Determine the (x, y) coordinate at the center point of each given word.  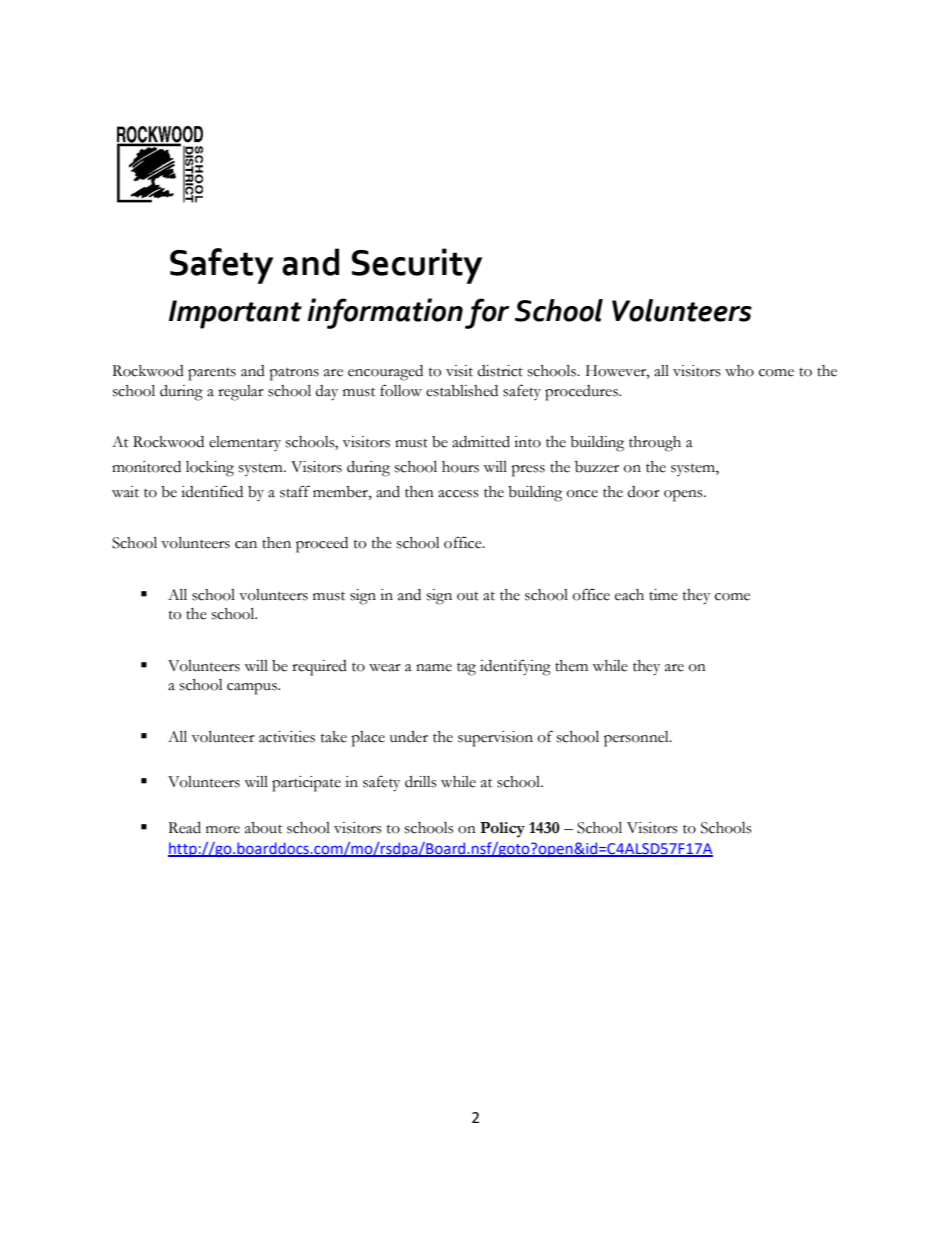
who (739, 371)
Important (235, 314)
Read (184, 828)
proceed (322, 545)
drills (421, 782)
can (246, 545)
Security (417, 266)
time (663, 595)
